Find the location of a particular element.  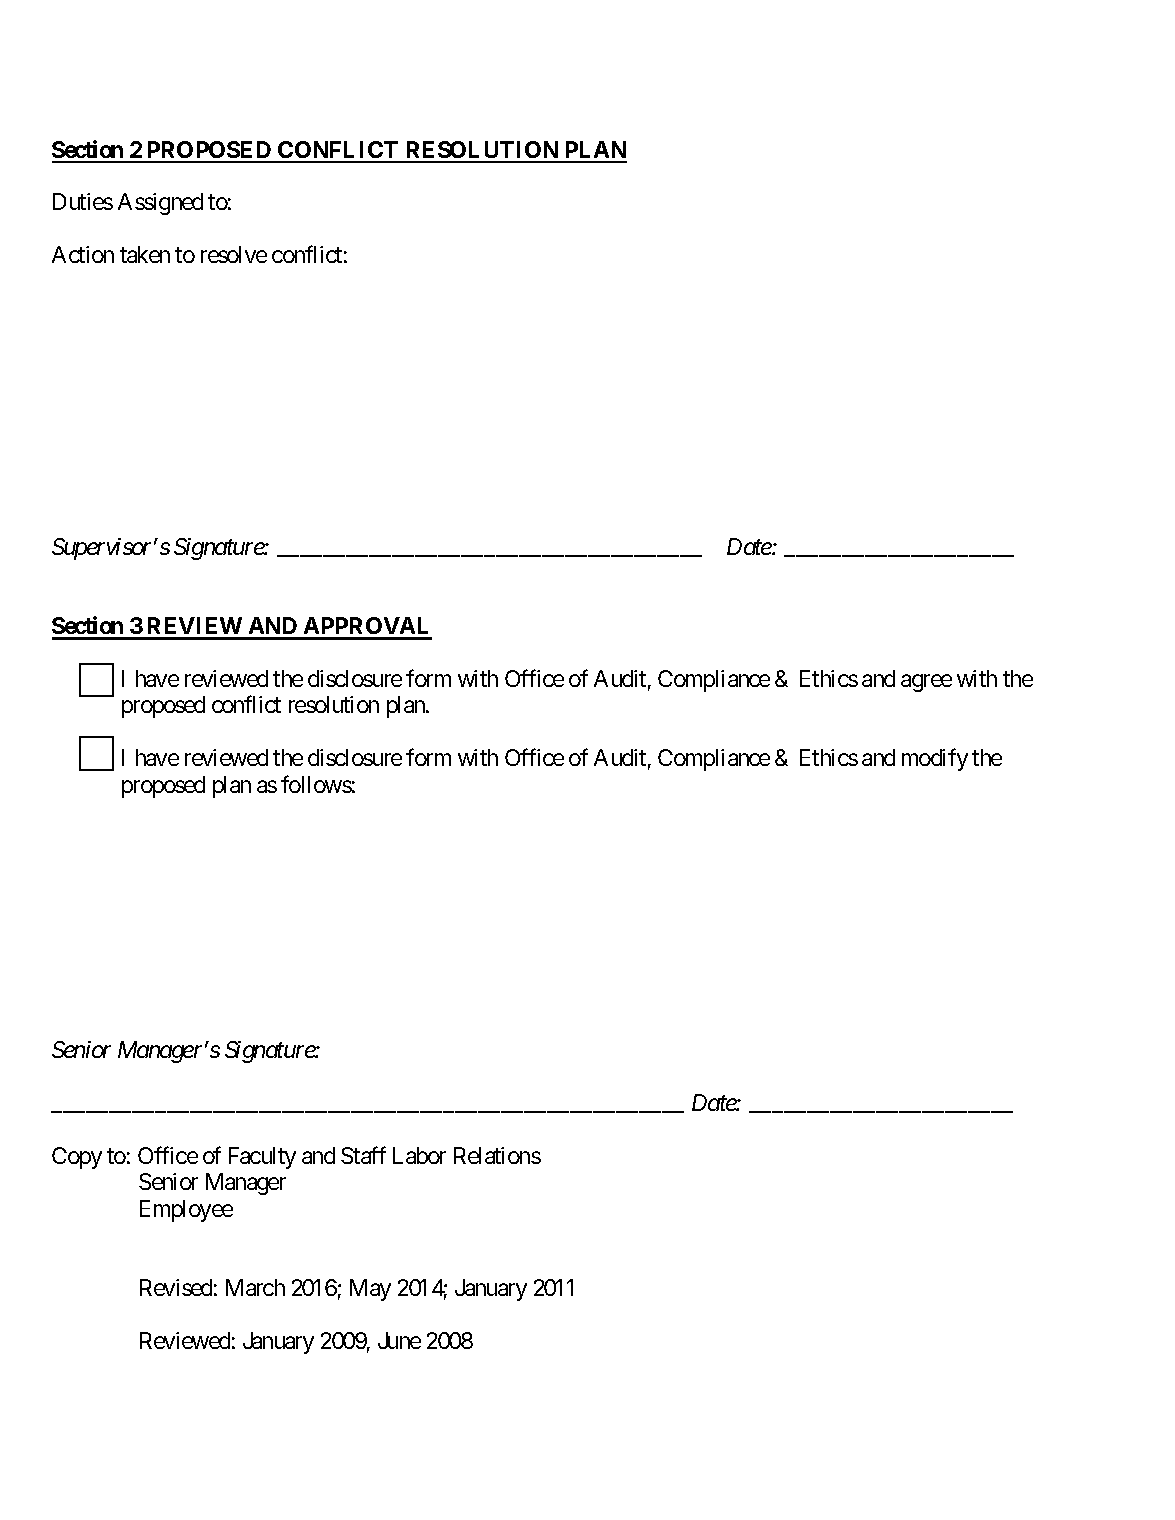

modify is located at coordinates (935, 760).
